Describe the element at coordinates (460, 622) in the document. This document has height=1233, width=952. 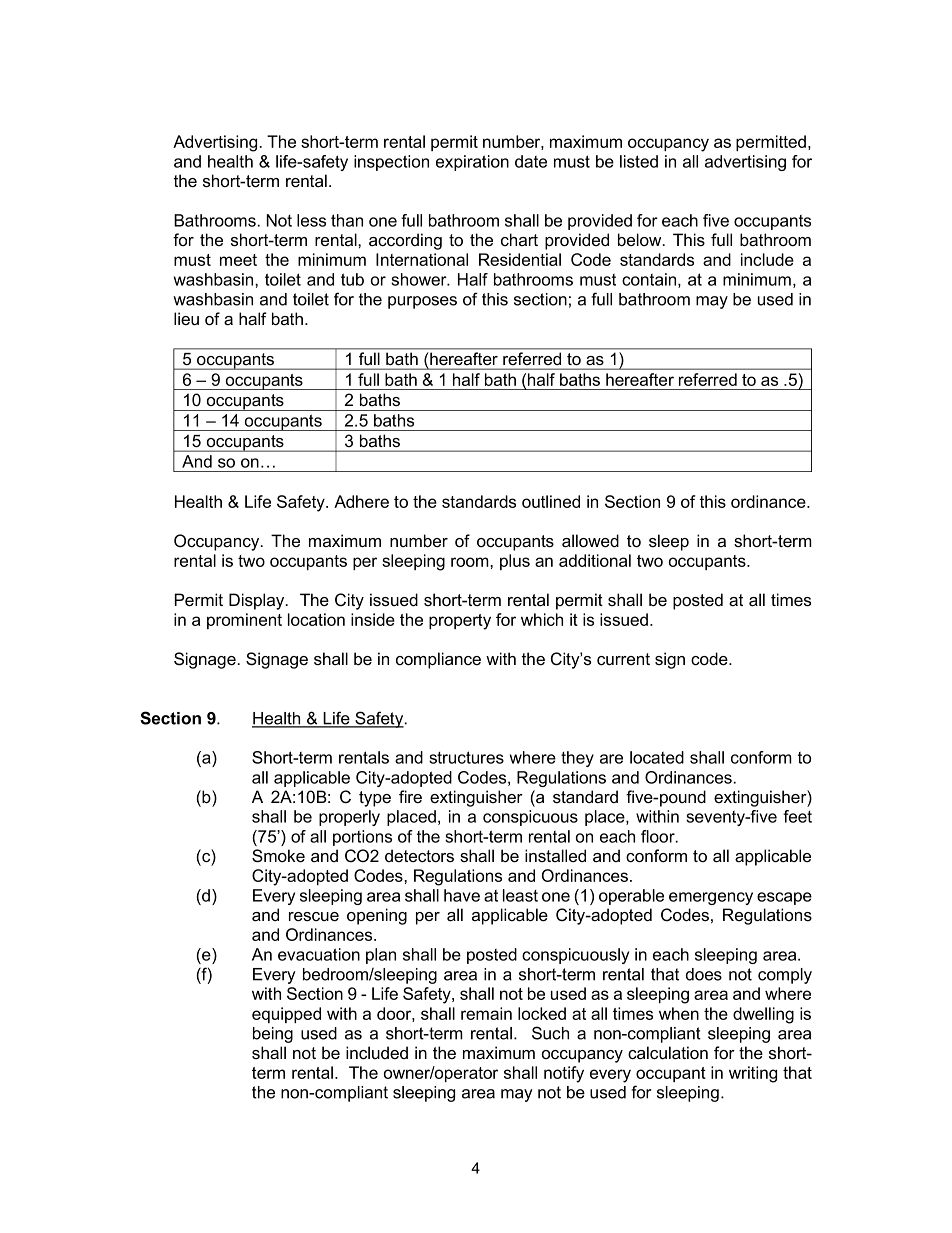
I see `property` at that location.
